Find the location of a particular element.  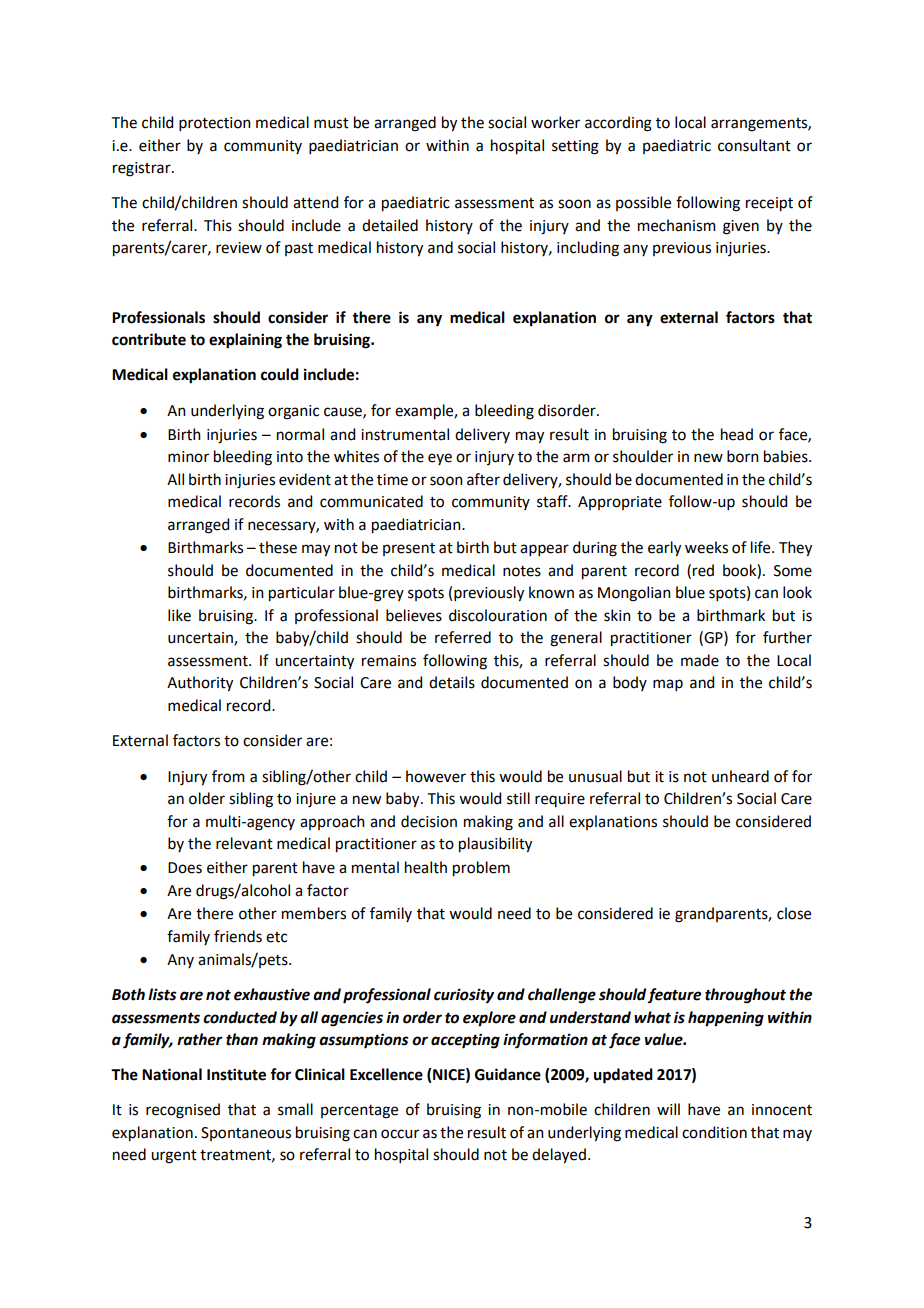

unheard is located at coordinates (740, 776).
